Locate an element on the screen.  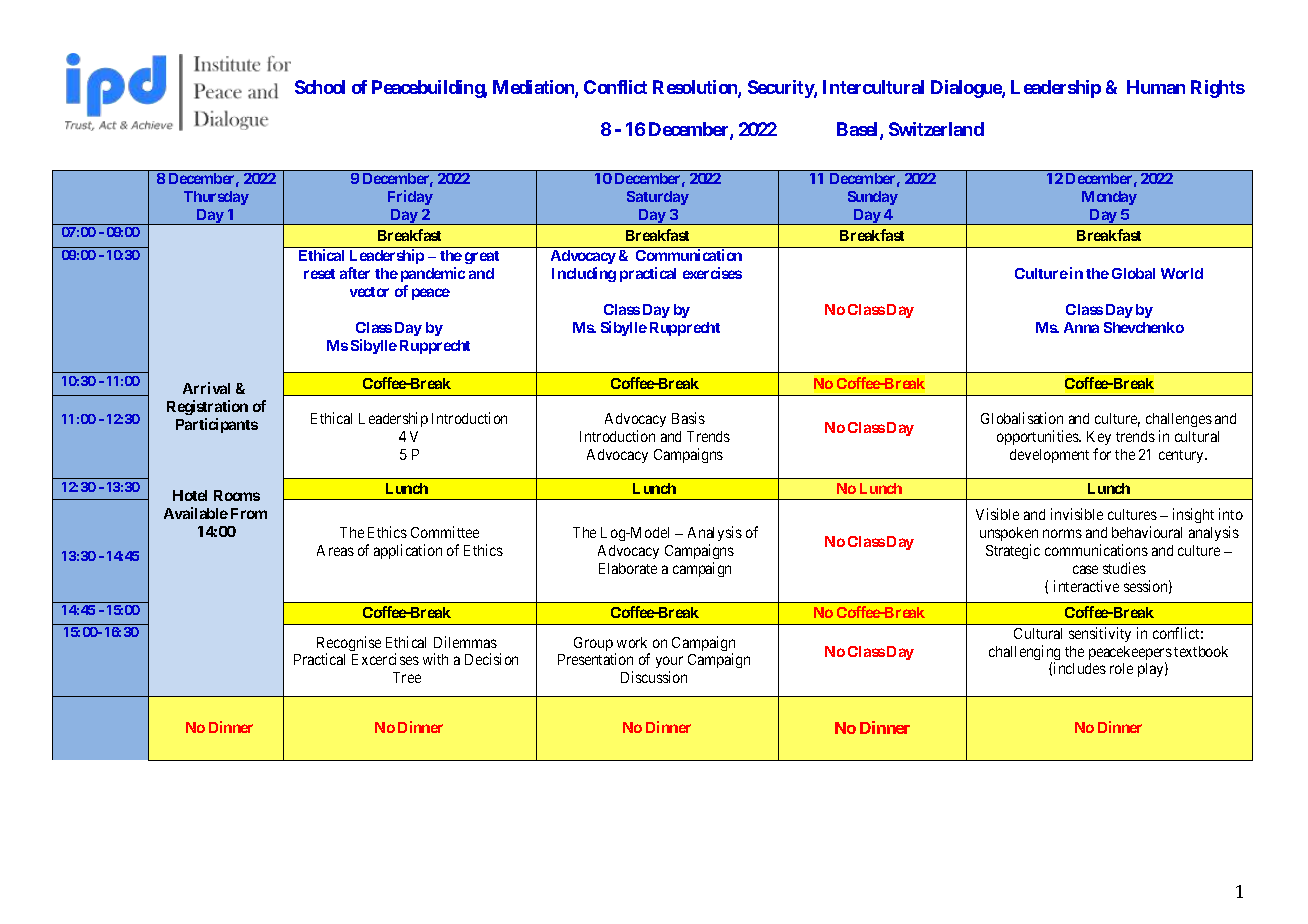
Recognise is located at coordinates (349, 645).
